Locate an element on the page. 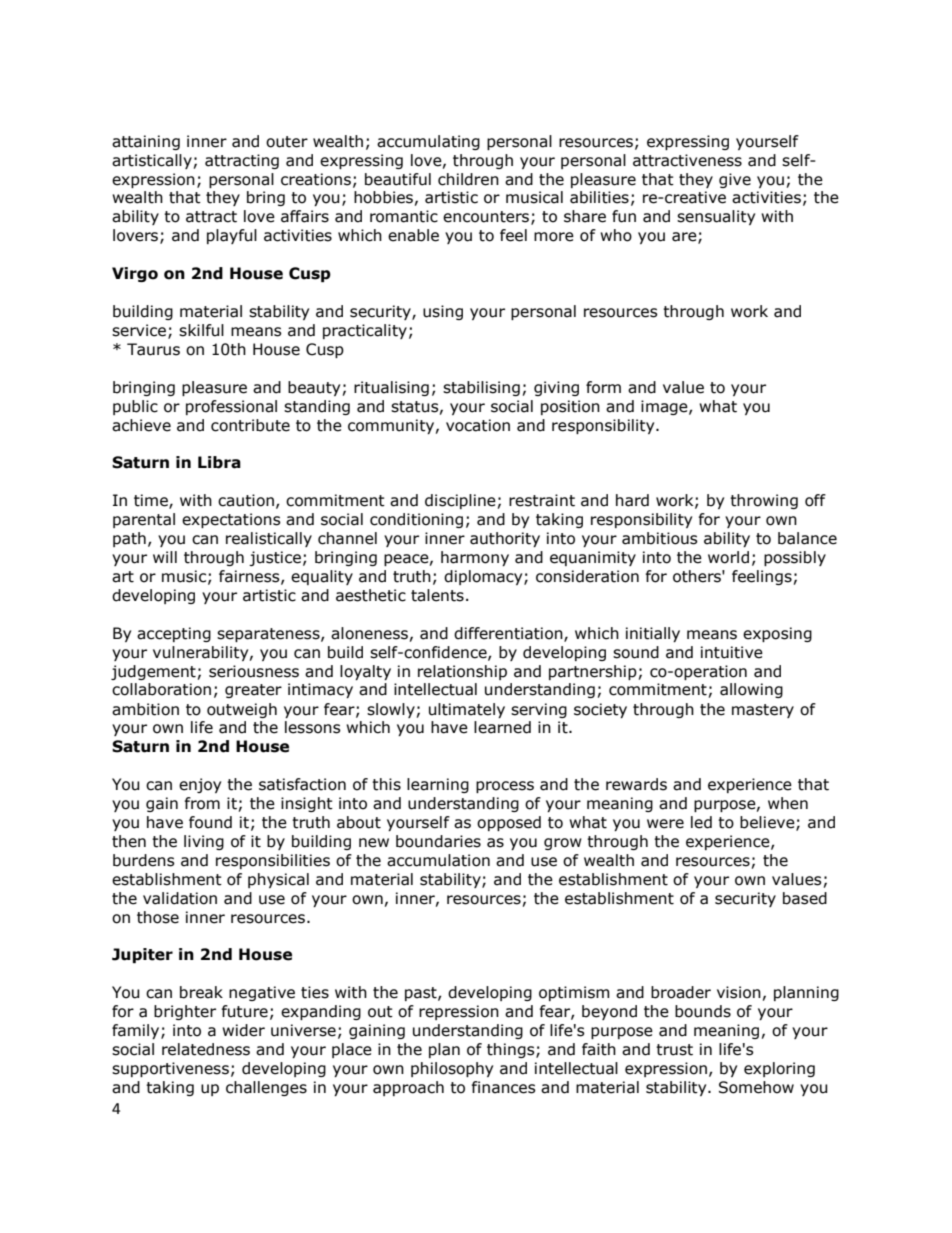  children is located at coordinates (468, 179).
